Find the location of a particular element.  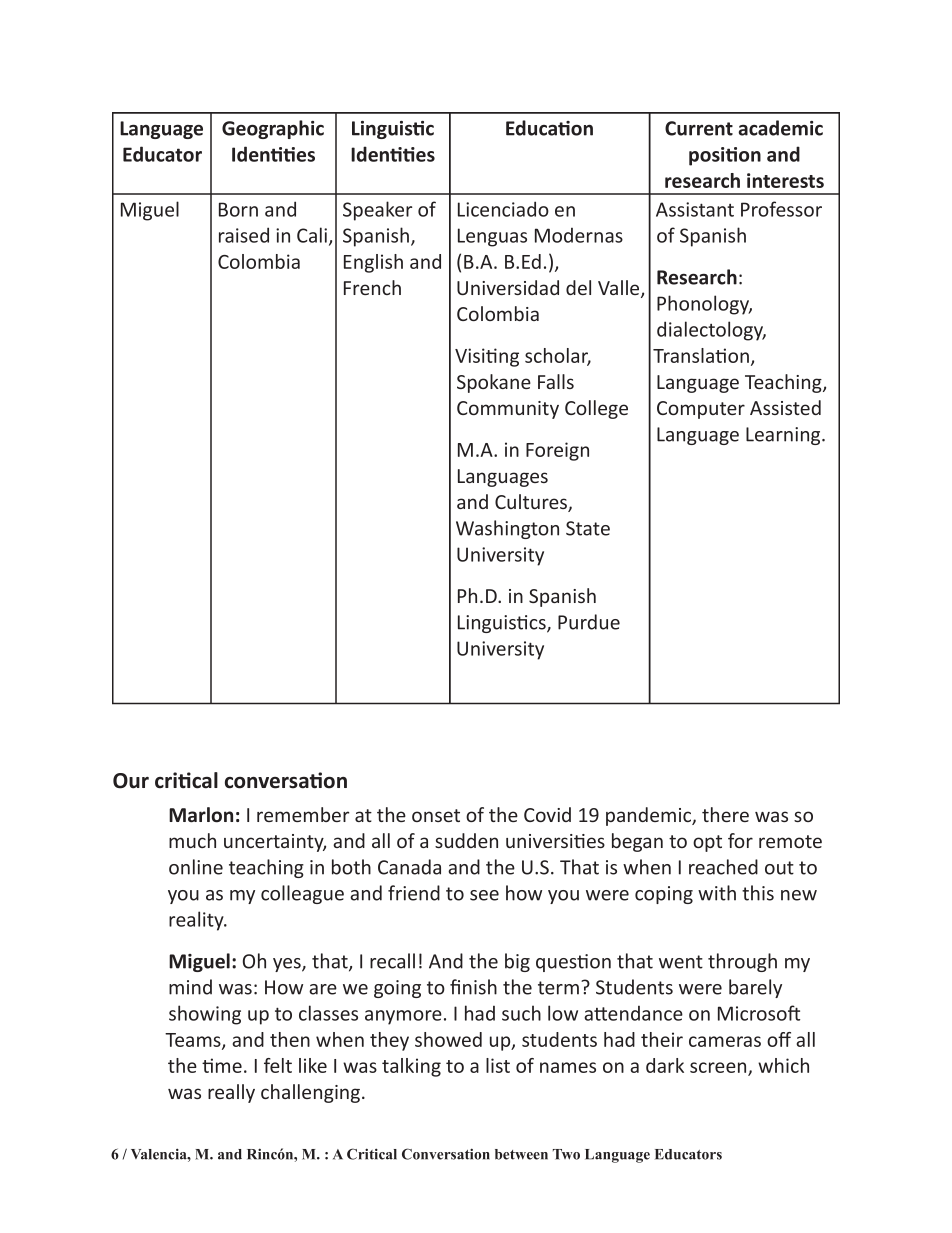

Education is located at coordinates (549, 128).
